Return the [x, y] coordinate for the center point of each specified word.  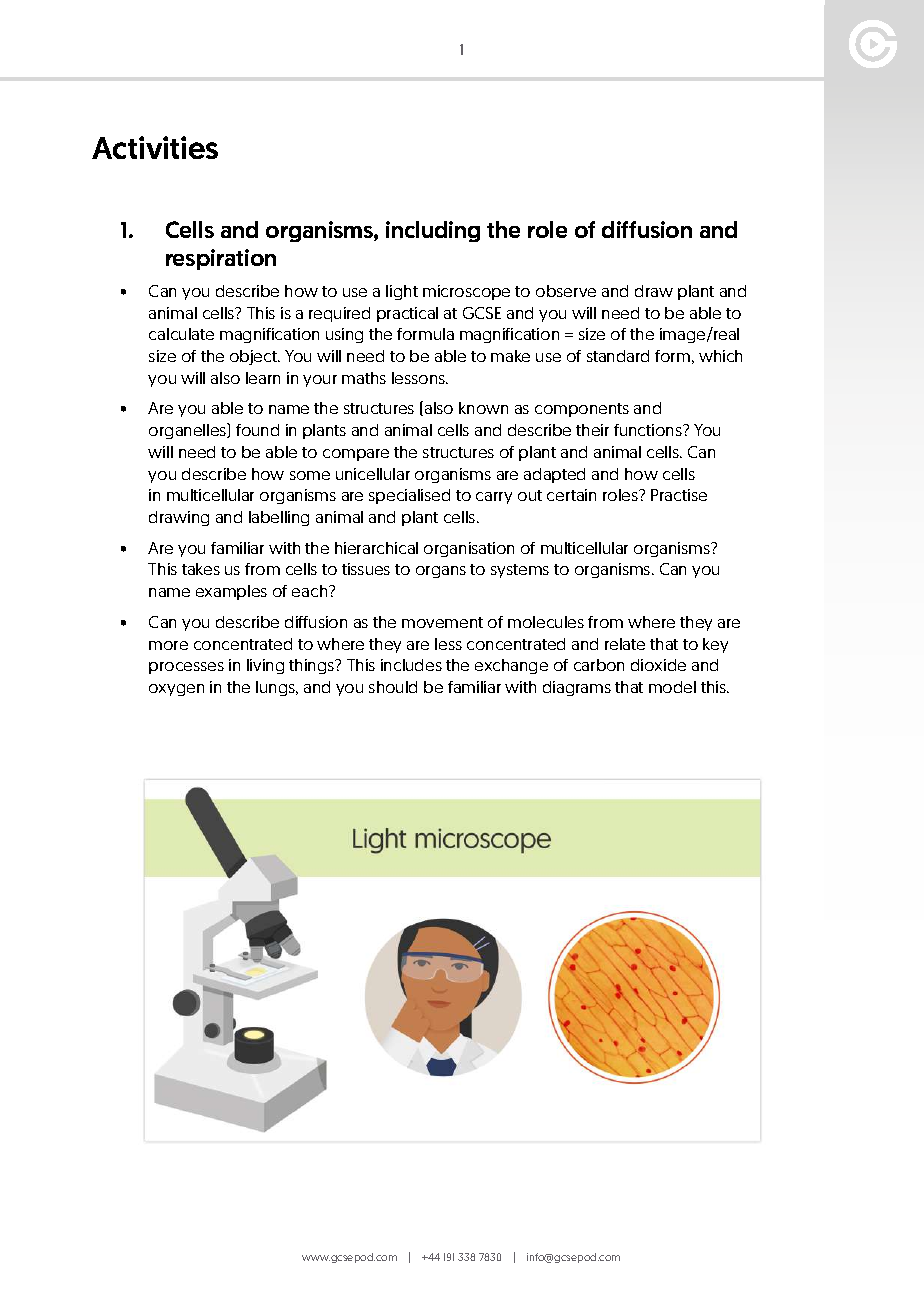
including [433, 231]
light [402, 292]
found [257, 430]
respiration [221, 259]
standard [618, 356]
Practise [679, 495]
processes [186, 668]
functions [649, 430]
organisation [469, 549]
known [483, 408]
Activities [155, 147]
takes [201, 569]
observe [566, 291]
